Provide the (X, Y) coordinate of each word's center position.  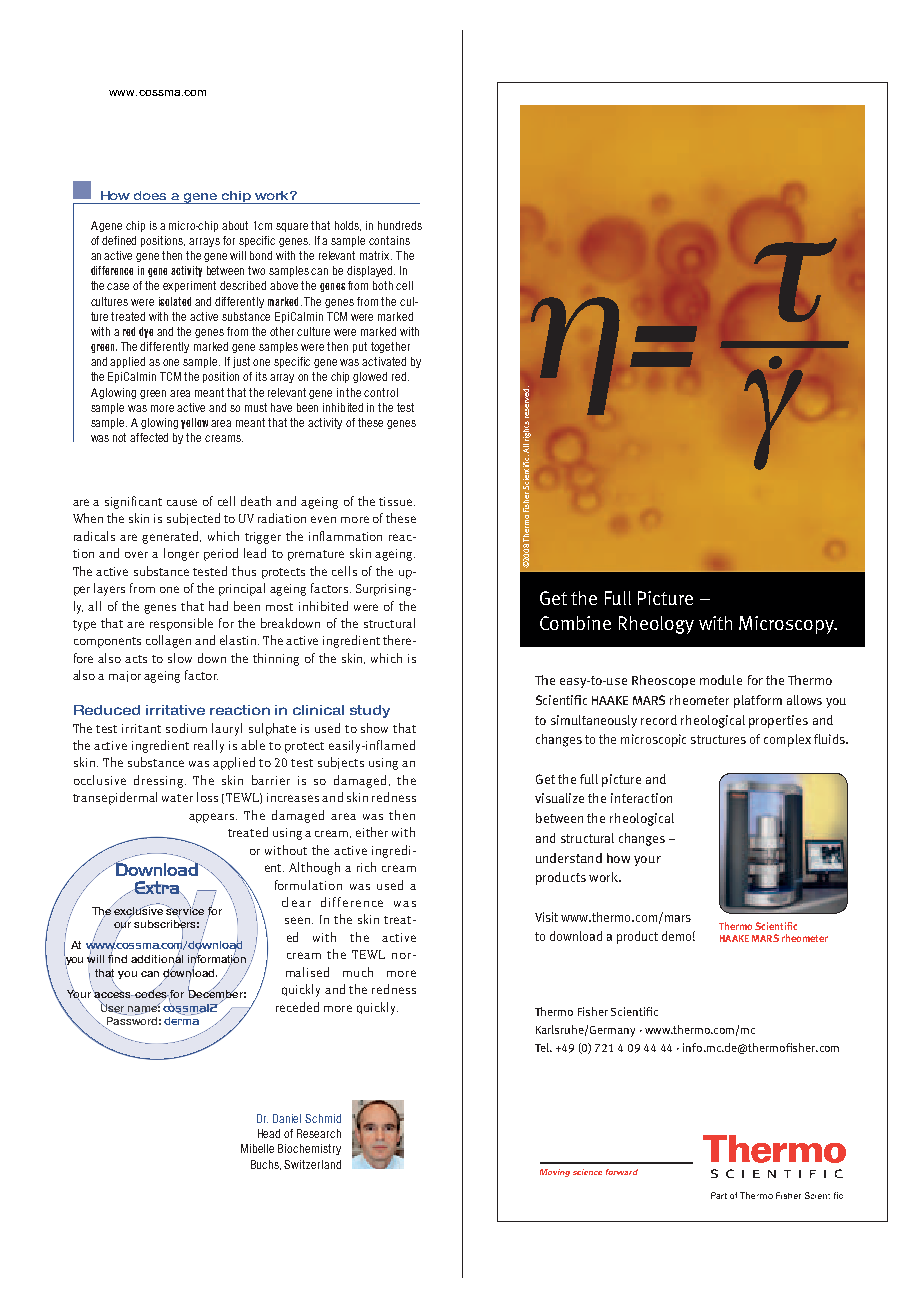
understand (569, 858)
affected (149, 437)
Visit (546, 917)
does (150, 195)
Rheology (656, 625)
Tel (543, 1047)
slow (180, 658)
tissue (397, 501)
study (370, 711)
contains (389, 240)
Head (269, 1133)
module (721, 680)
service (185, 911)
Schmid (323, 1118)
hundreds (400, 225)
